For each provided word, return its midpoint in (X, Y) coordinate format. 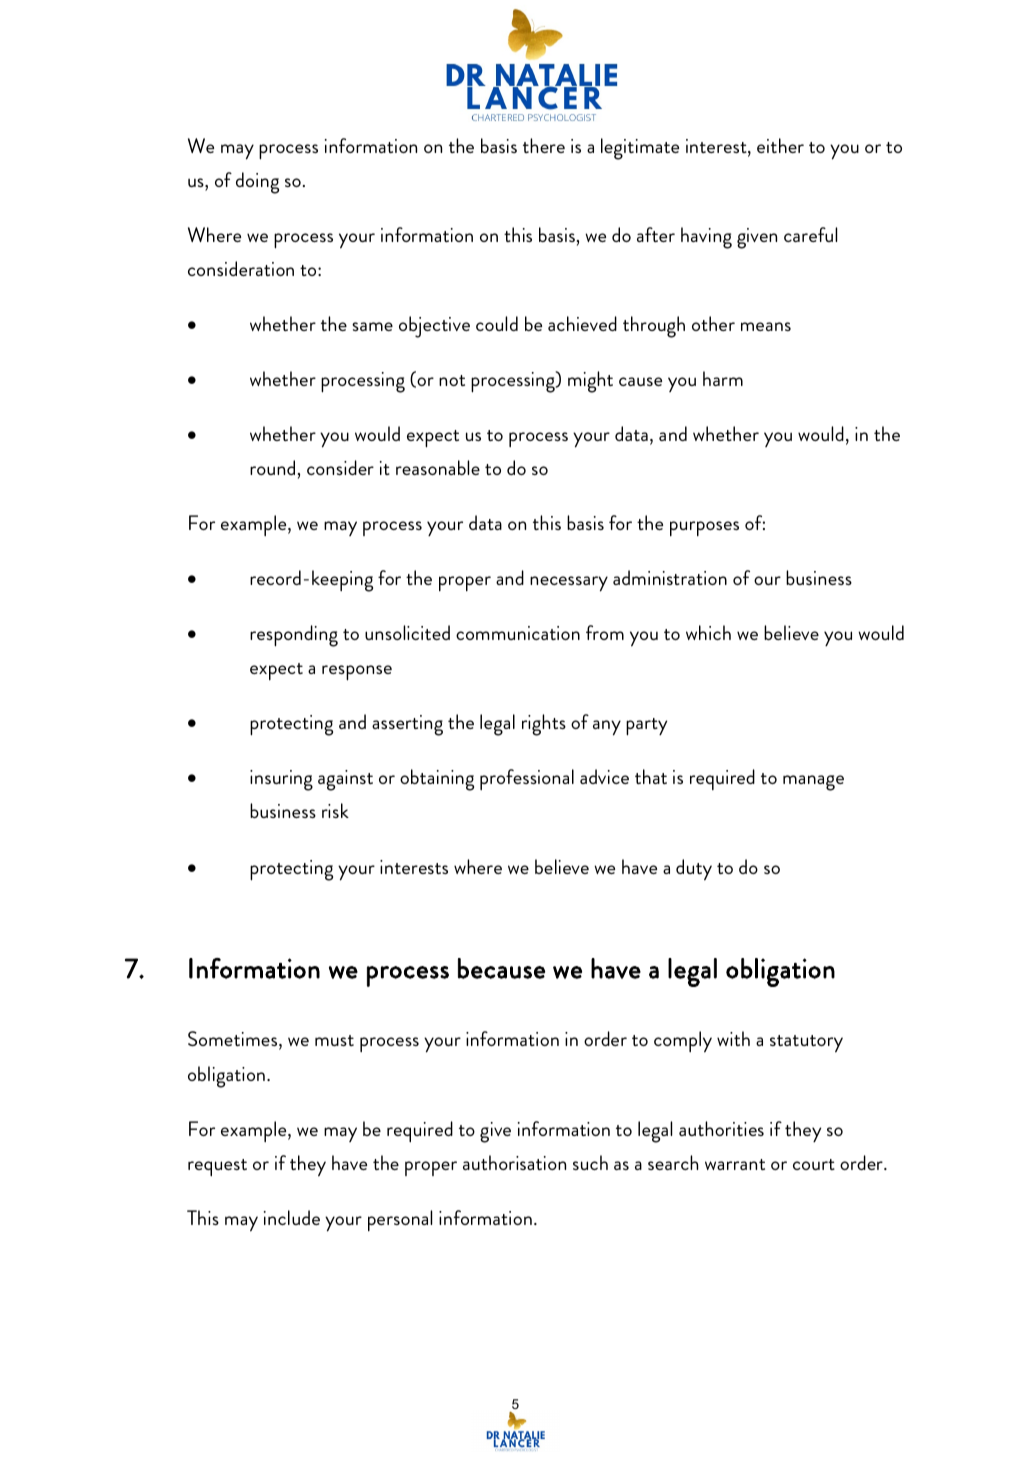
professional (527, 779)
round (272, 467)
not (452, 380)
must (334, 1040)
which (708, 632)
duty (694, 870)
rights (544, 725)
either (780, 145)
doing (257, 183)
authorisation (514, 1162)
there (544, 145)
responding (294, 636)
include (292, 1217)
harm (723, 378)
